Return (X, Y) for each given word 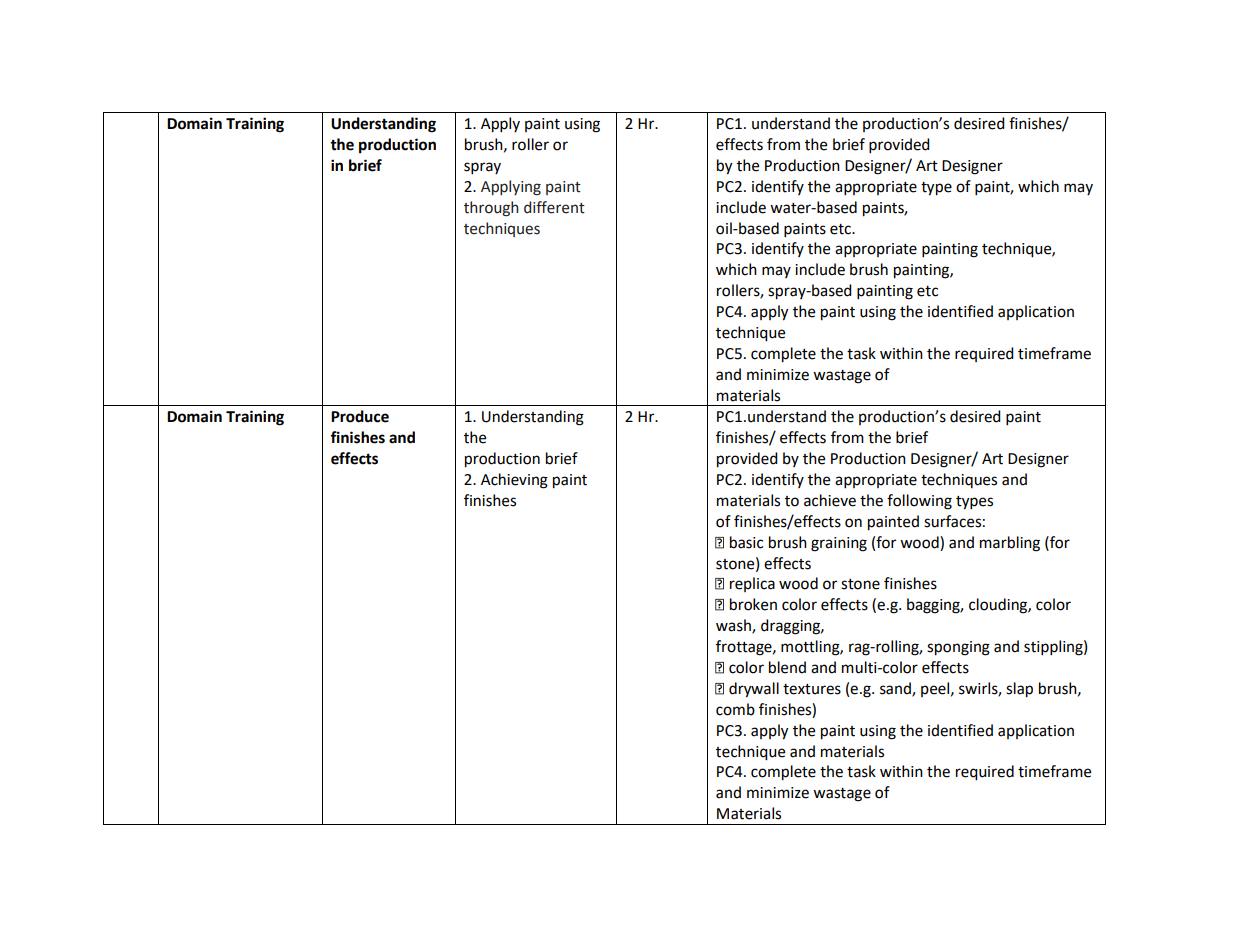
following (919, 502)
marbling (1010, 544)
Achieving (514, 481)
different (554, 207)
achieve (830, 500)
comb (735, 709)
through (491, 209)
